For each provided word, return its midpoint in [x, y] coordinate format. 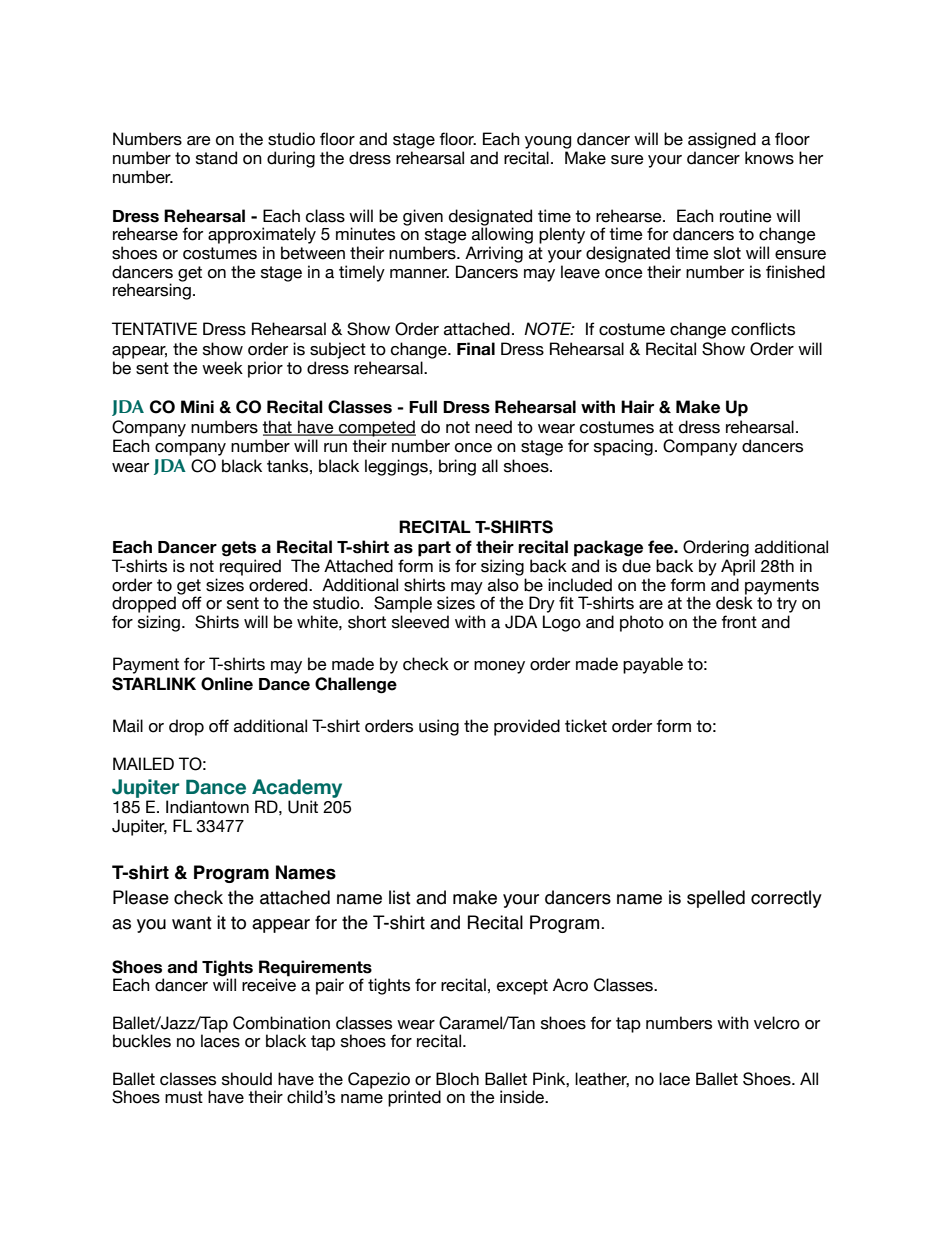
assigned [722, 140]
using [439, 727]
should [247, 1079]
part [434, 549]
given [423, 217]
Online [227, 684]
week [222, 368]
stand [216, 158]
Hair [637, 407]
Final [476, 349]
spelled [716, 899]
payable [653, 665]
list [400, 897]
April [738, 567]
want [192, 923]
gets [239, 549]
